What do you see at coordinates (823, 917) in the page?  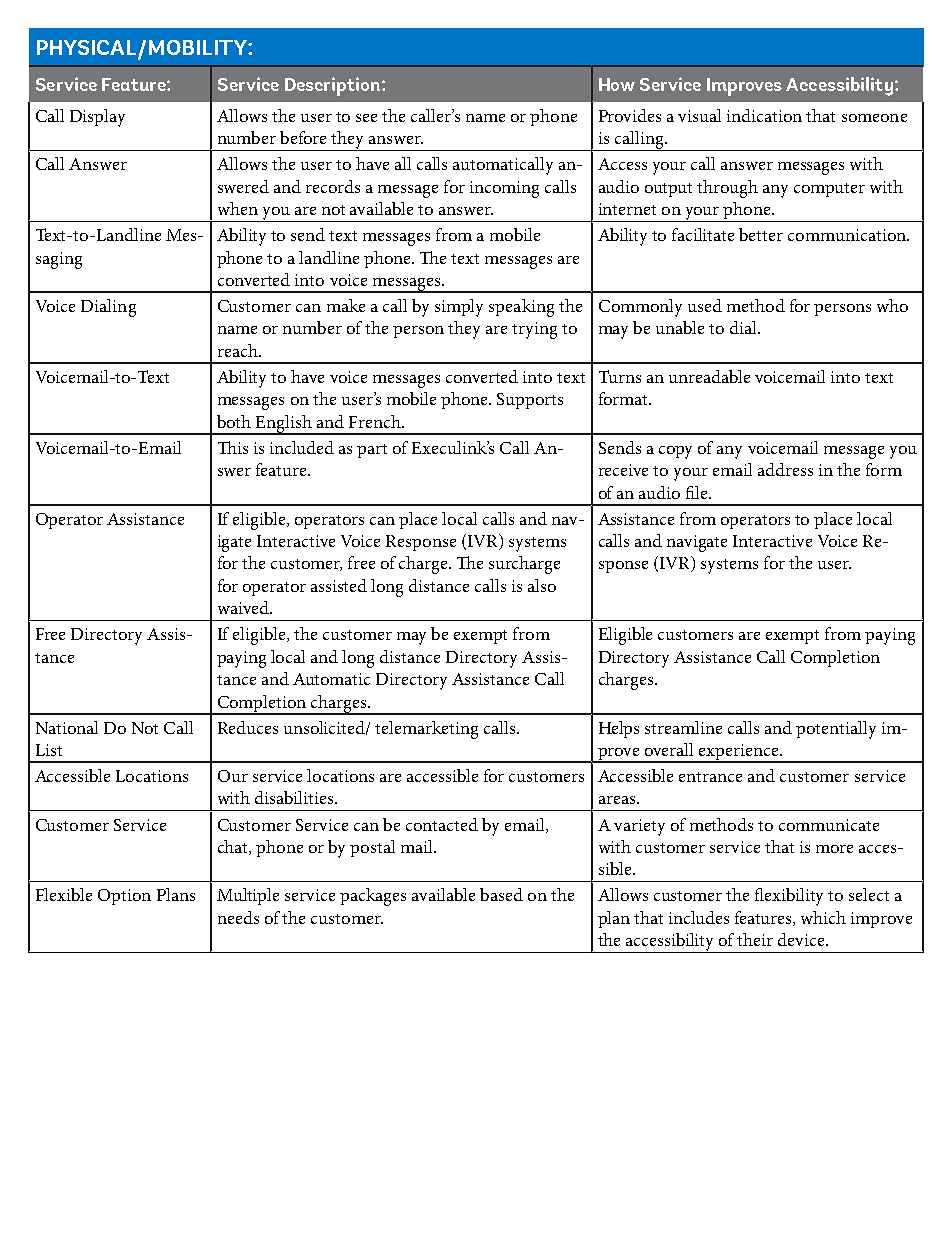 I see `which` at bounding box center [823, 917].
